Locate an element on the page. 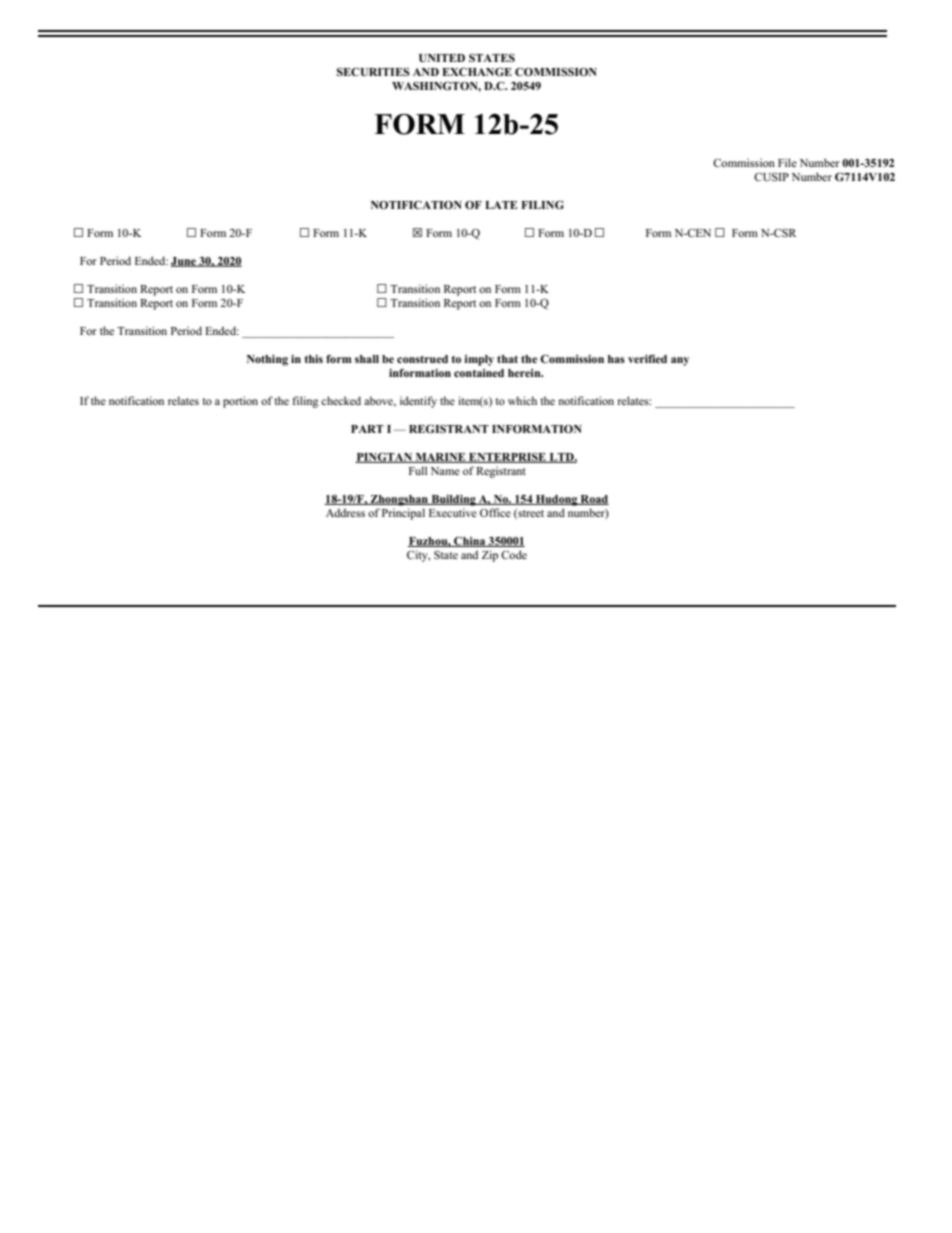 This document has height=1233, width=952. any is located at coordinates (680, 361).
